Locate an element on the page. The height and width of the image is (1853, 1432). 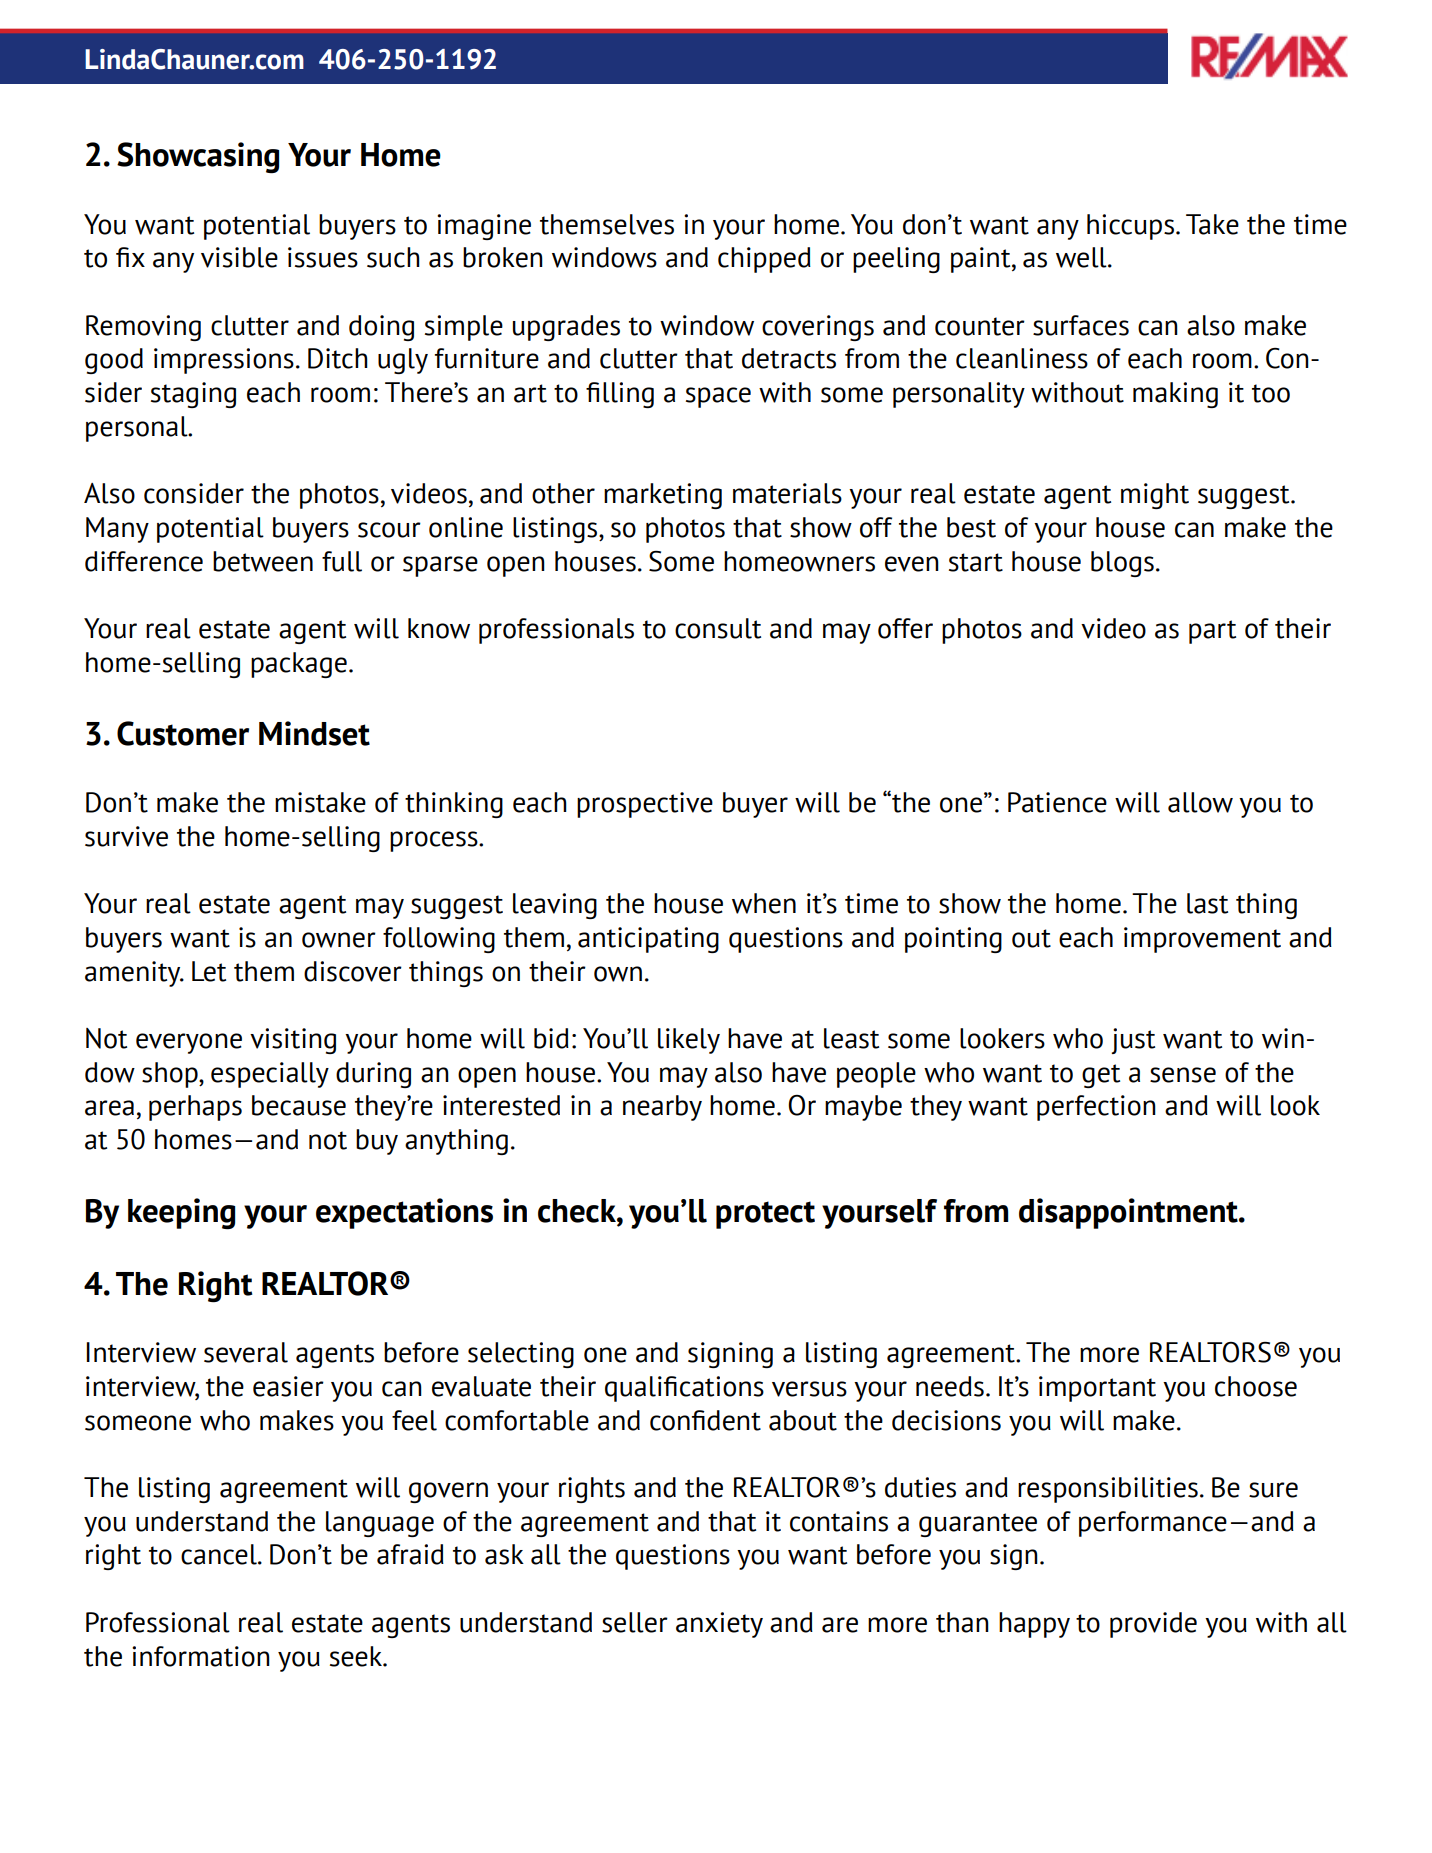
visible is located at coordinates (239, 257).
